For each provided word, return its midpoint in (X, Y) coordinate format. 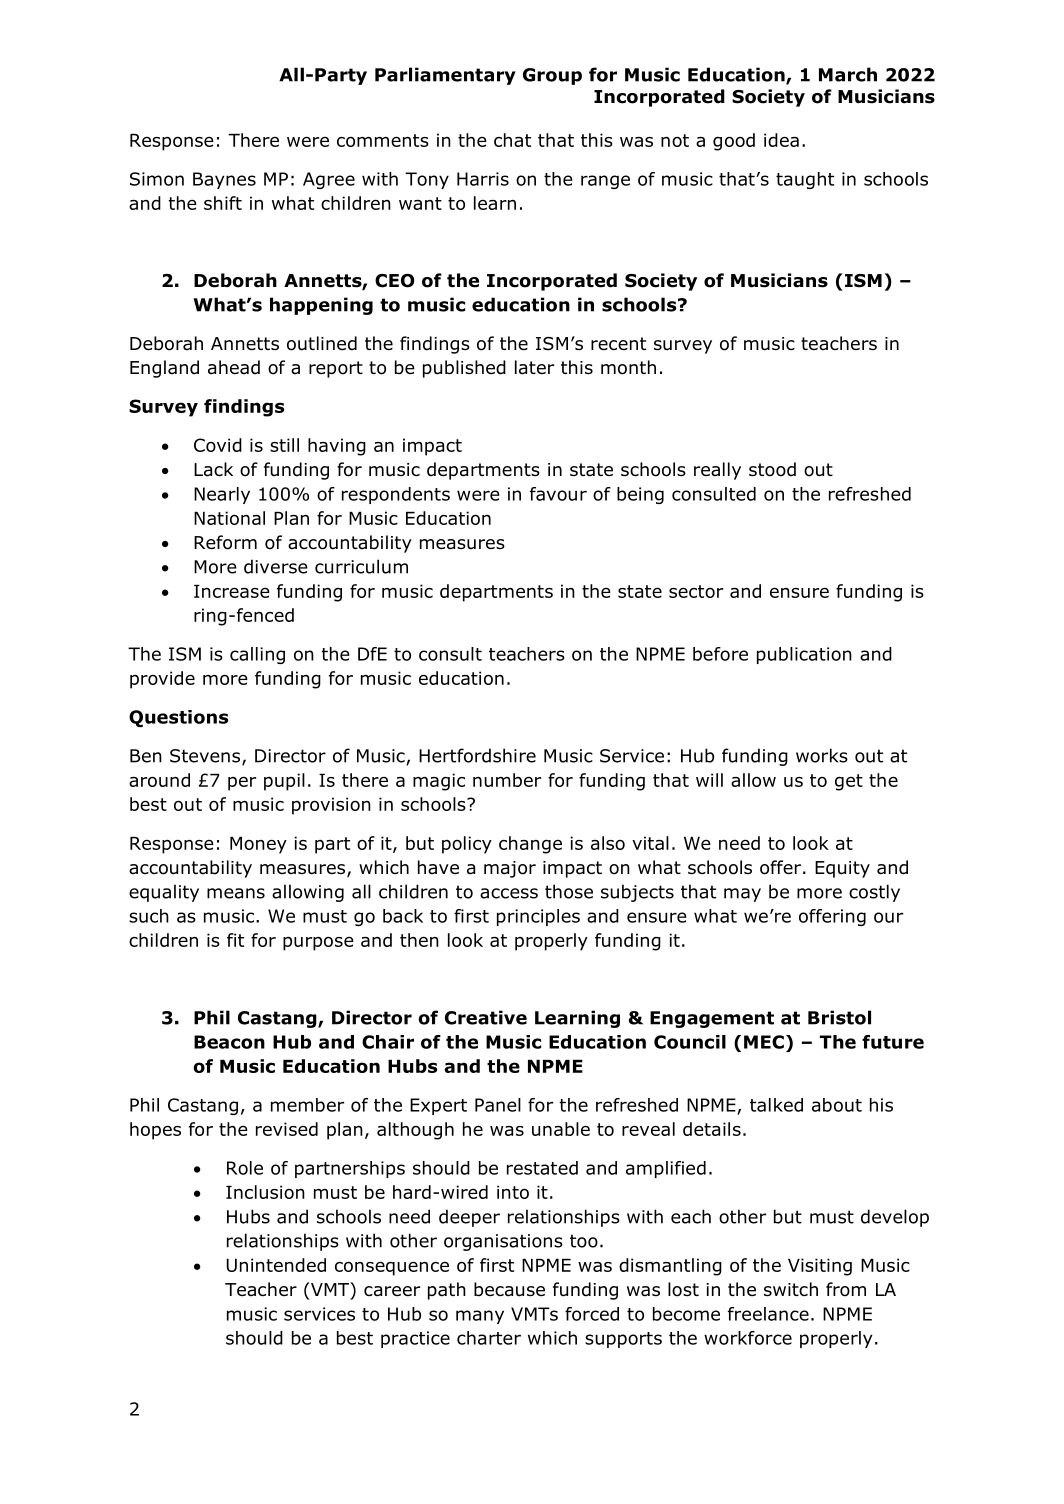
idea (781, 140)
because (509, 1289)
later (534, 367)
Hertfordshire (477, 755)
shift (223, 203)
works (822, 755)
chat (512, 140)
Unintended (276, 1265)
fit (235, 940)
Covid (218, 445)
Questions (178, 718)
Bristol (839, 1017)
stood (772, 469)
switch (791, 1289)
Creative (486, 1017)
